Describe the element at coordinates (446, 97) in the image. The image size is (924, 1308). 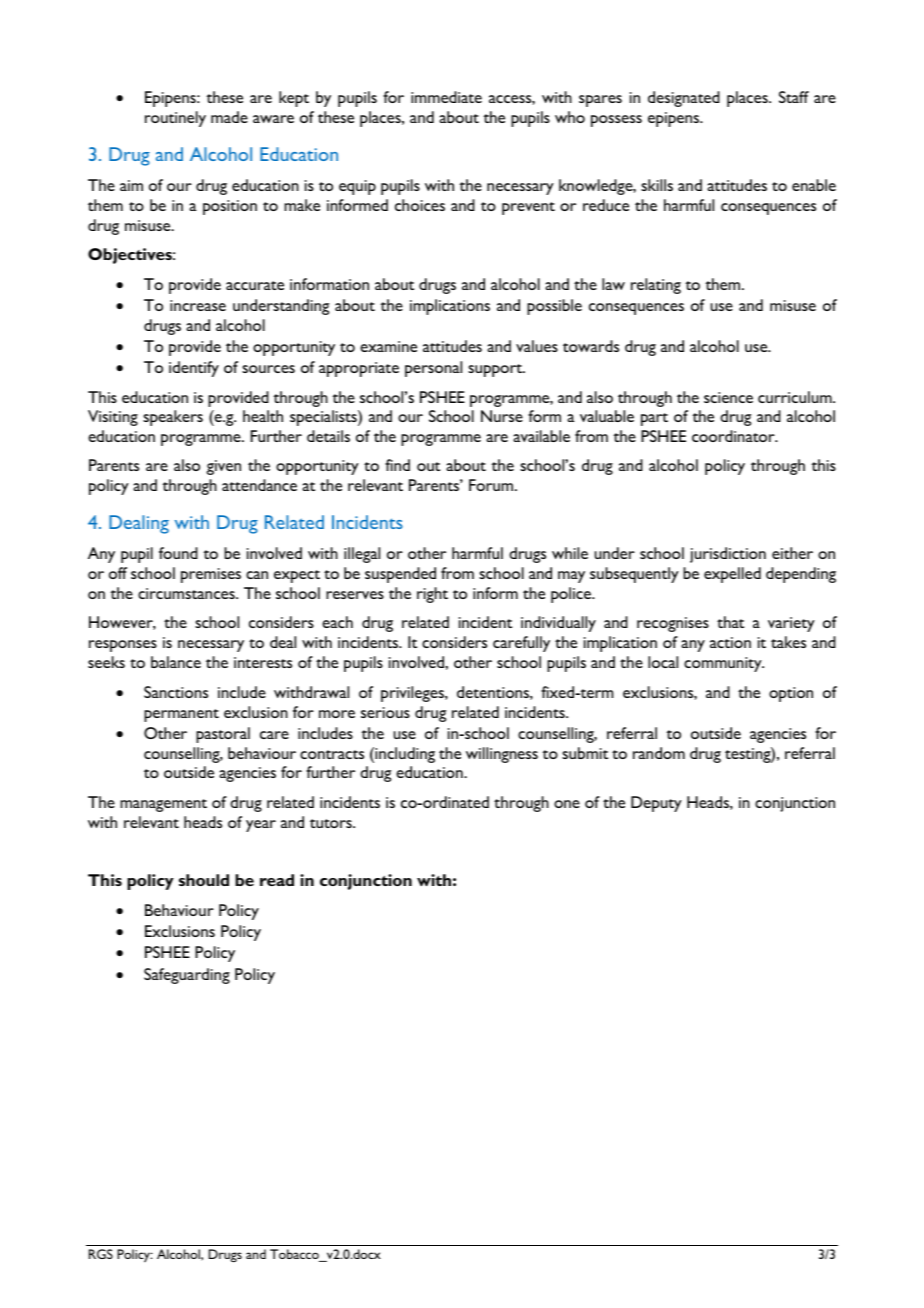
I see `immediate` at that location.
